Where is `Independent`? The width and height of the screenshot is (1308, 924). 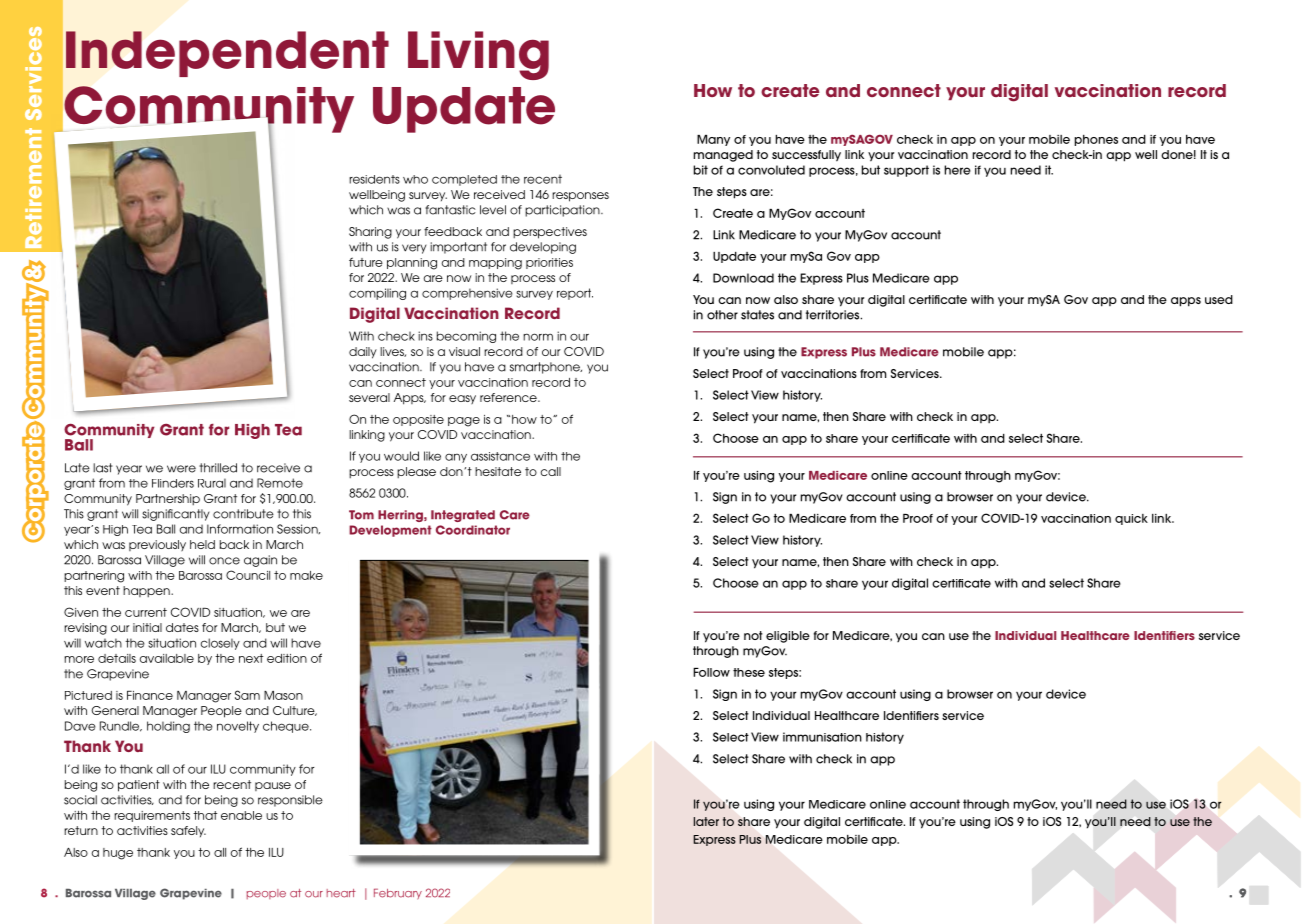 Independent is located at coordinates (227, 54).
